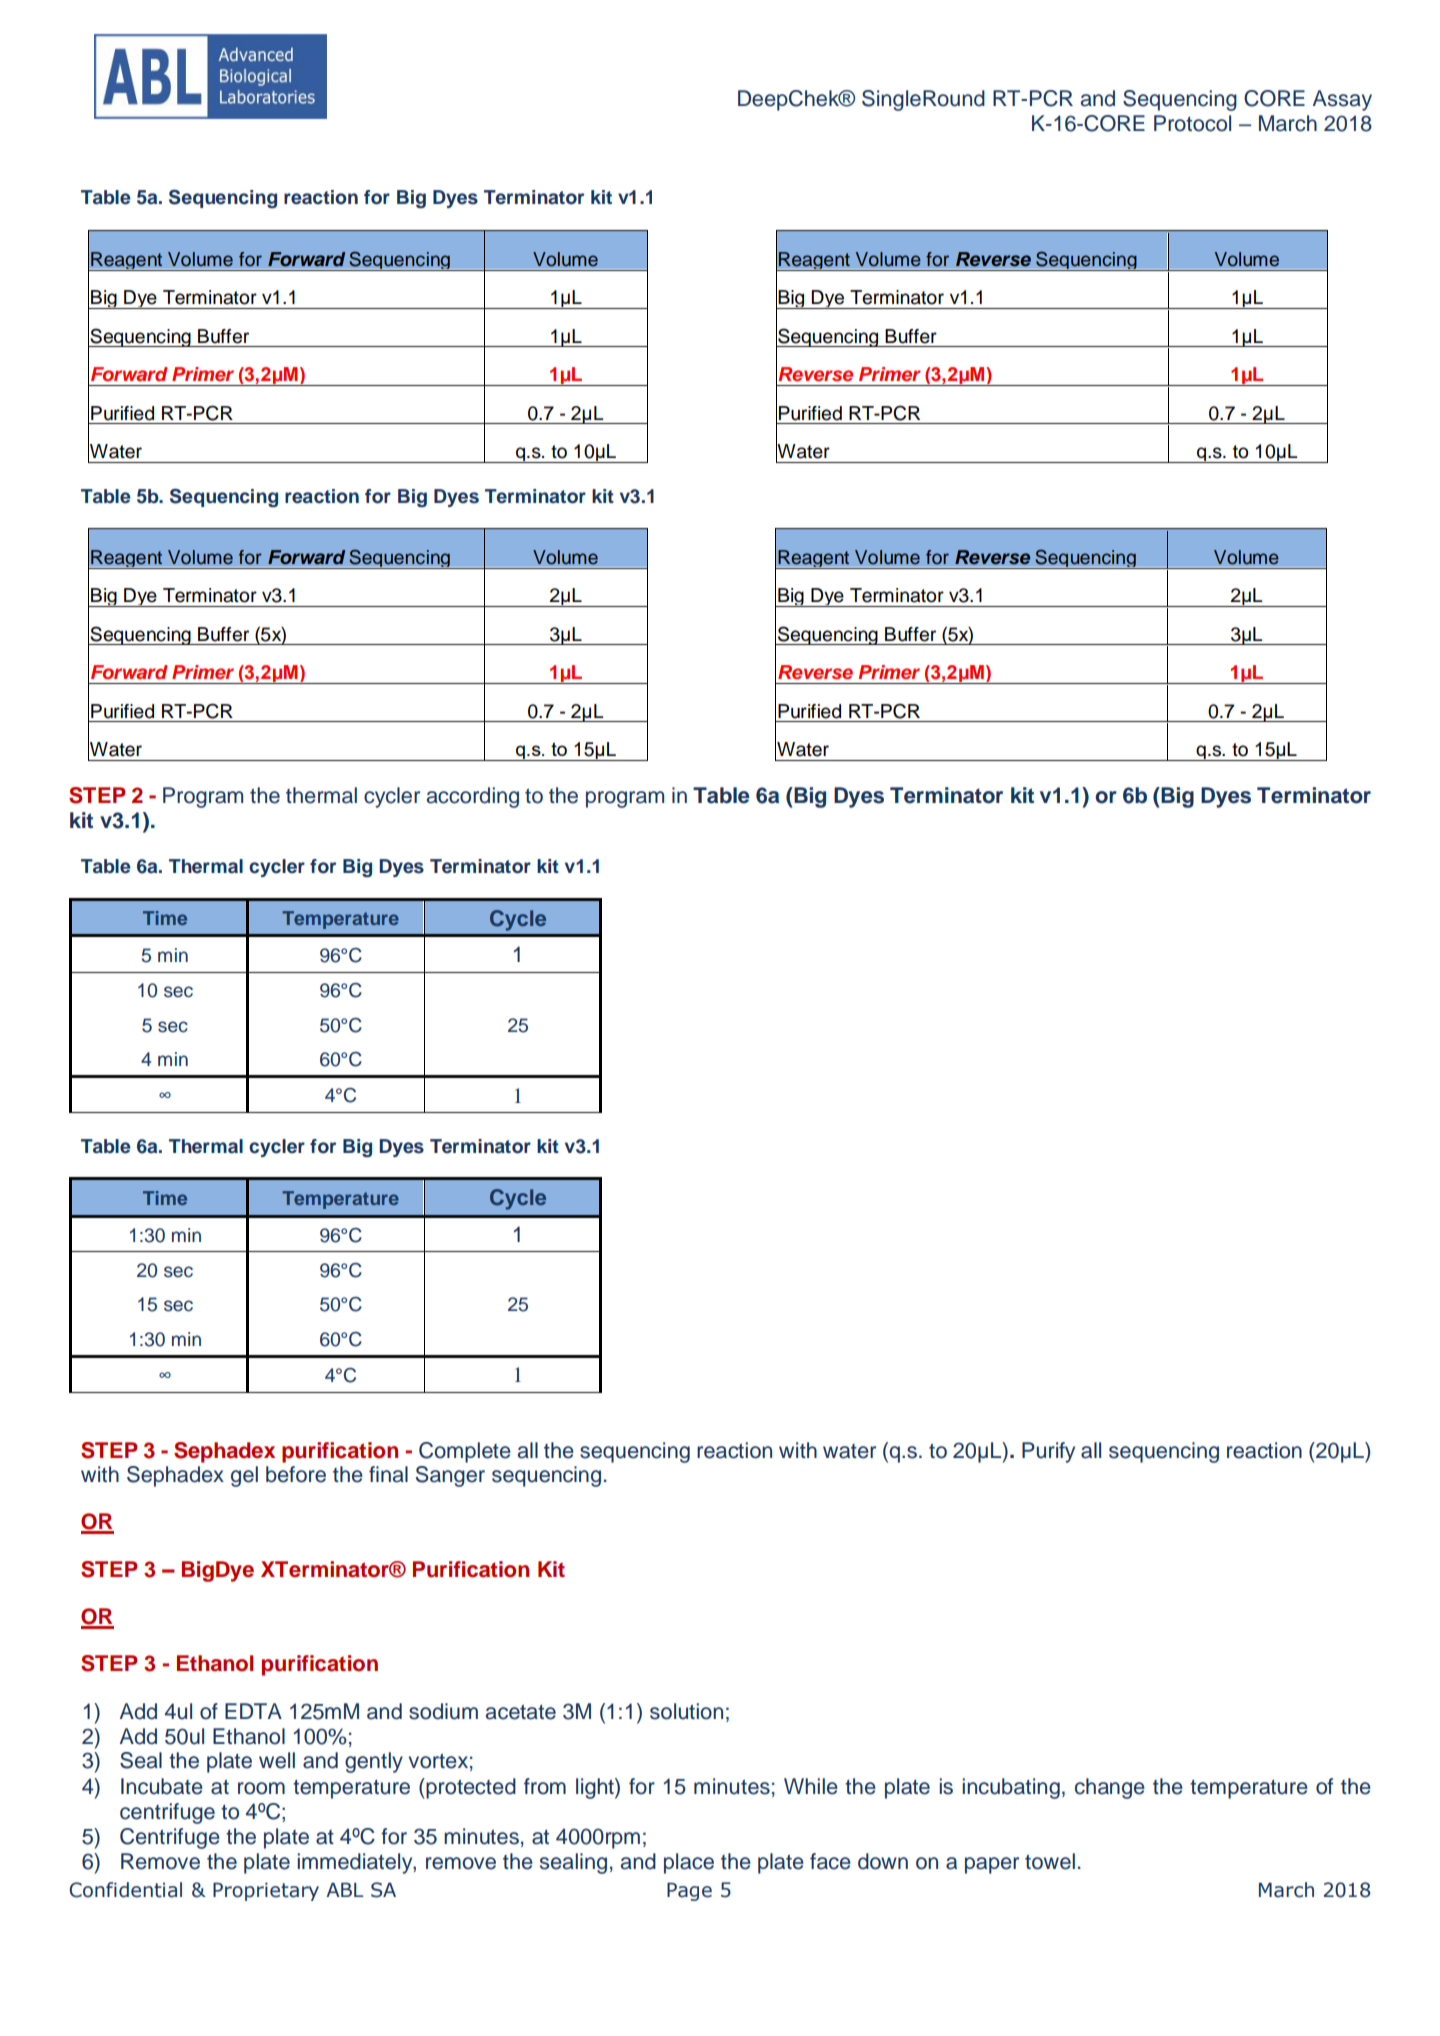 Image resolution: width=1440 pixels, height=2036 pixels. I want to click on Sanger, so click(450, 1476).
